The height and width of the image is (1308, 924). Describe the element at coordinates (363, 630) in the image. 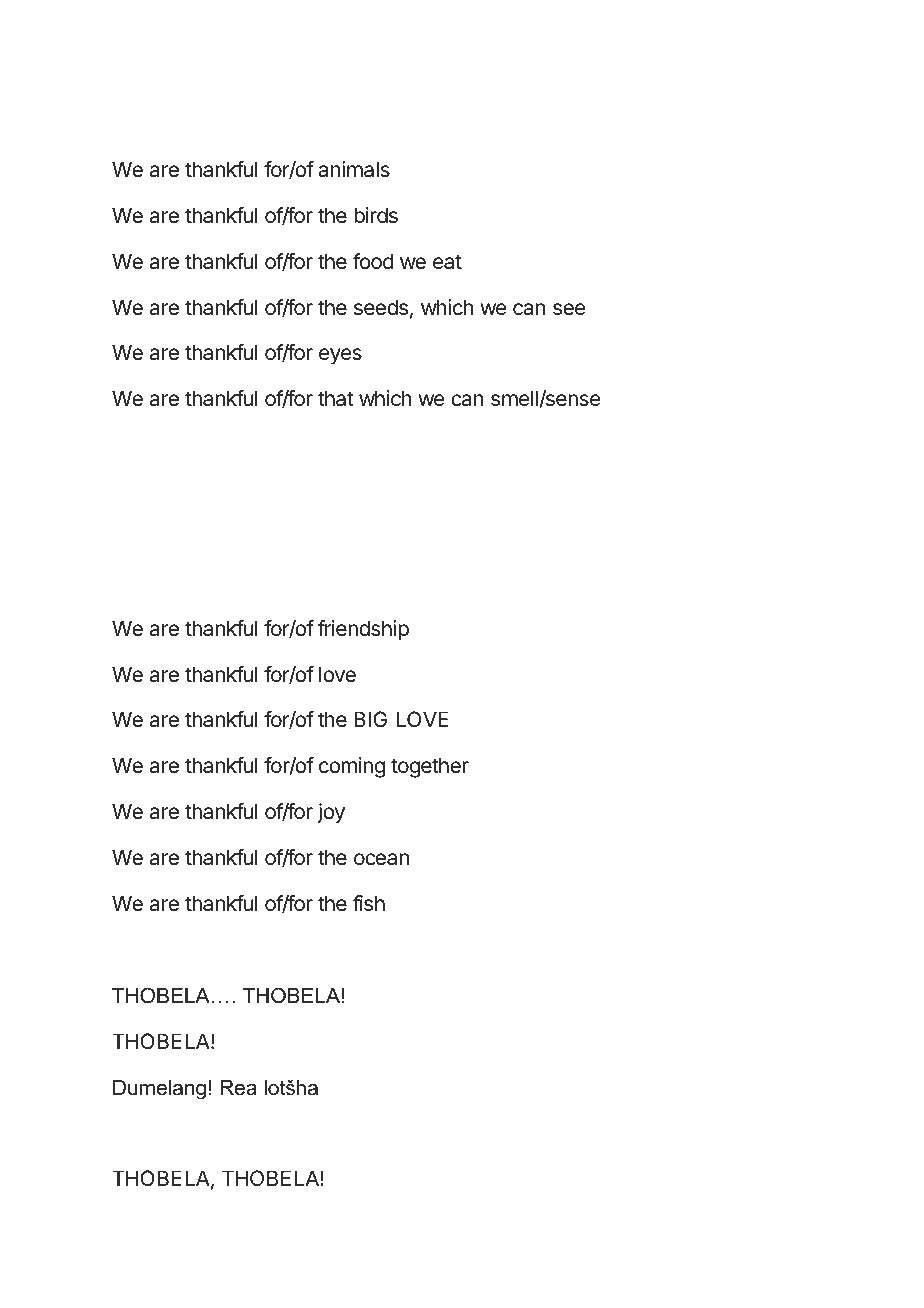

I see `friendship` at that location.
